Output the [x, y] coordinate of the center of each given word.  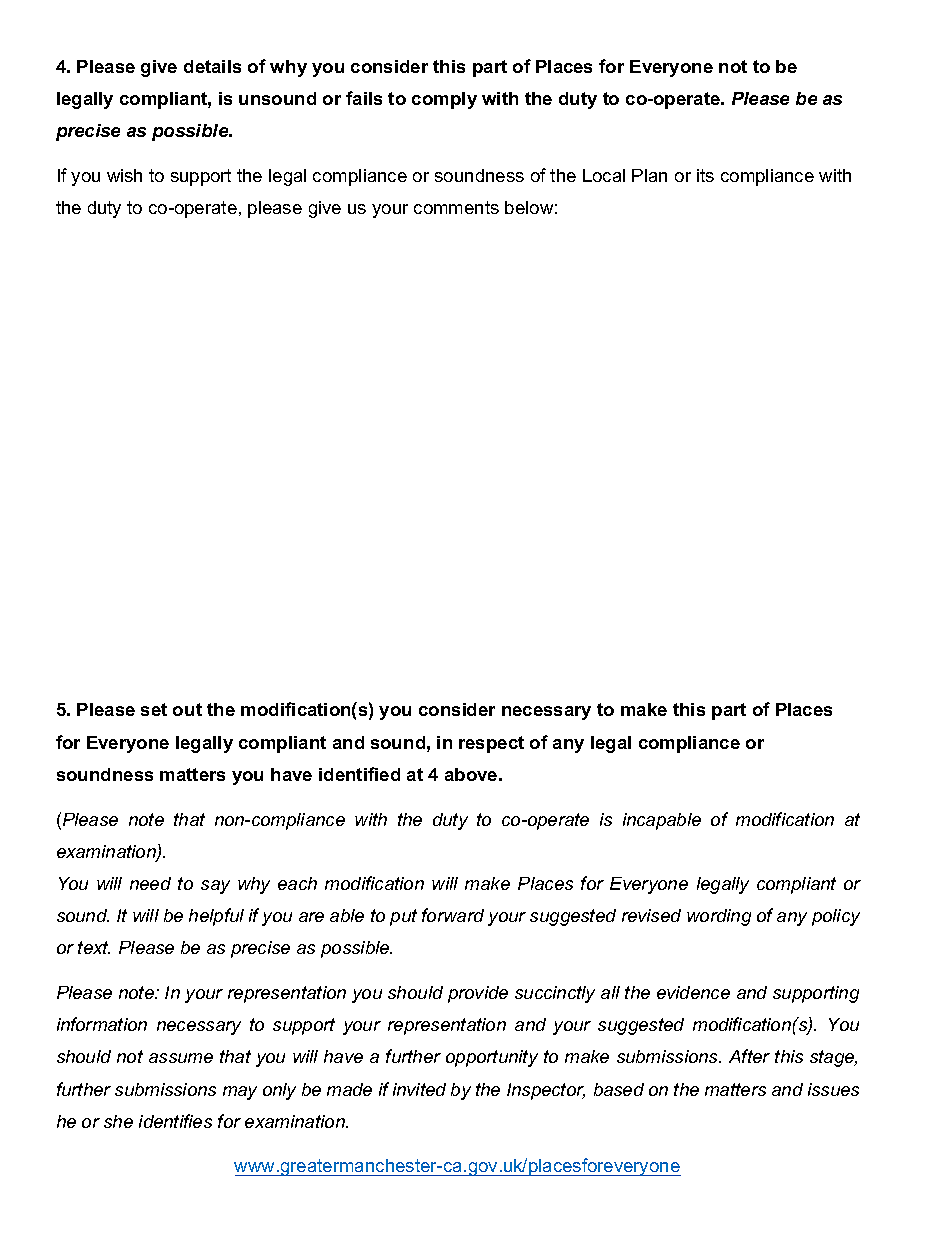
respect [491, 744]
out [187, 709]
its [705, 175]
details [212, 66]
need [150, 883]
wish [124, 175]
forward [453, 915]
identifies [175, 1121]
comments [456, 207]
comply [444, 100]
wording [719, 917]
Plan [649, 175]
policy [836, 917]
